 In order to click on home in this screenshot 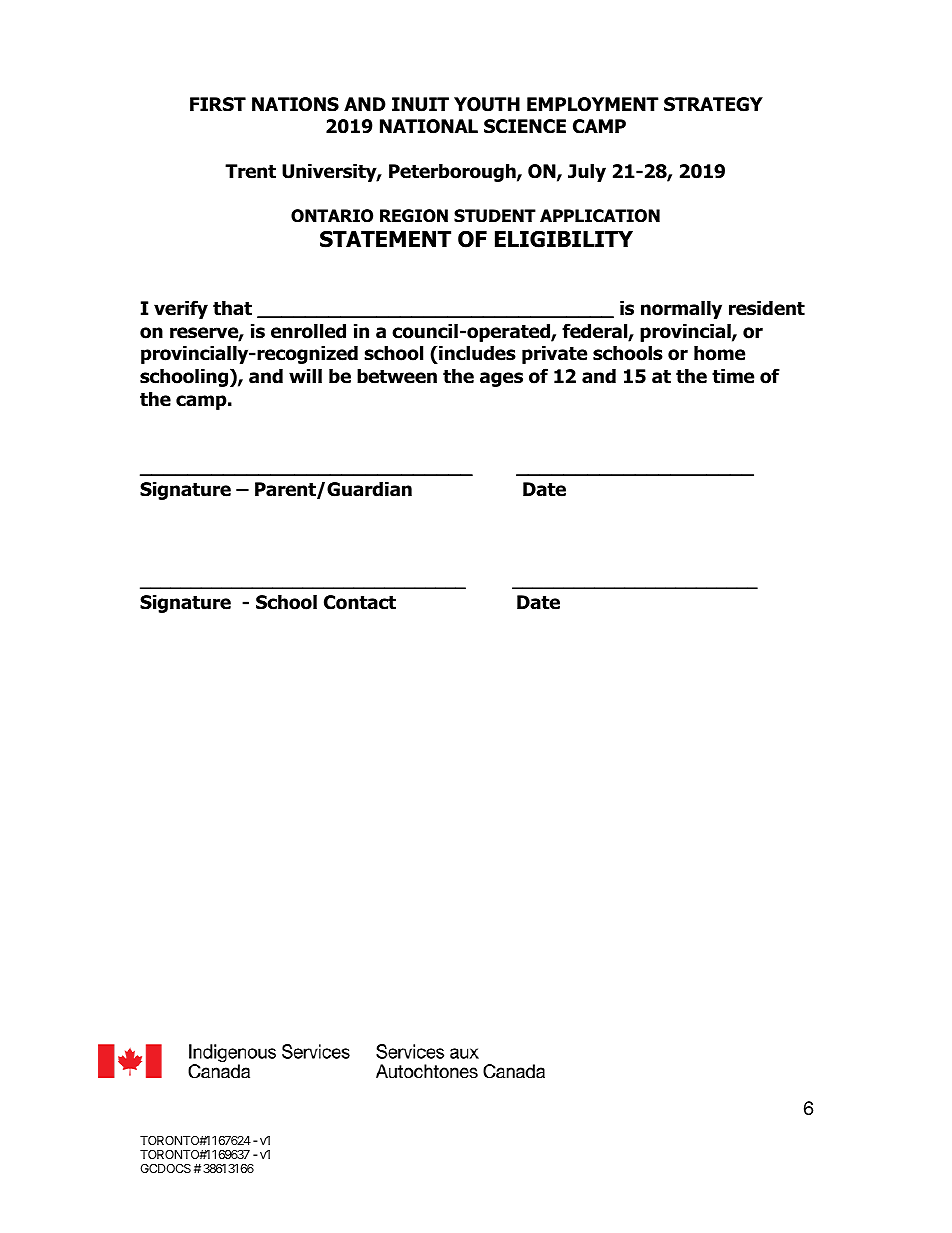, I will do `click(719, 353)`.
